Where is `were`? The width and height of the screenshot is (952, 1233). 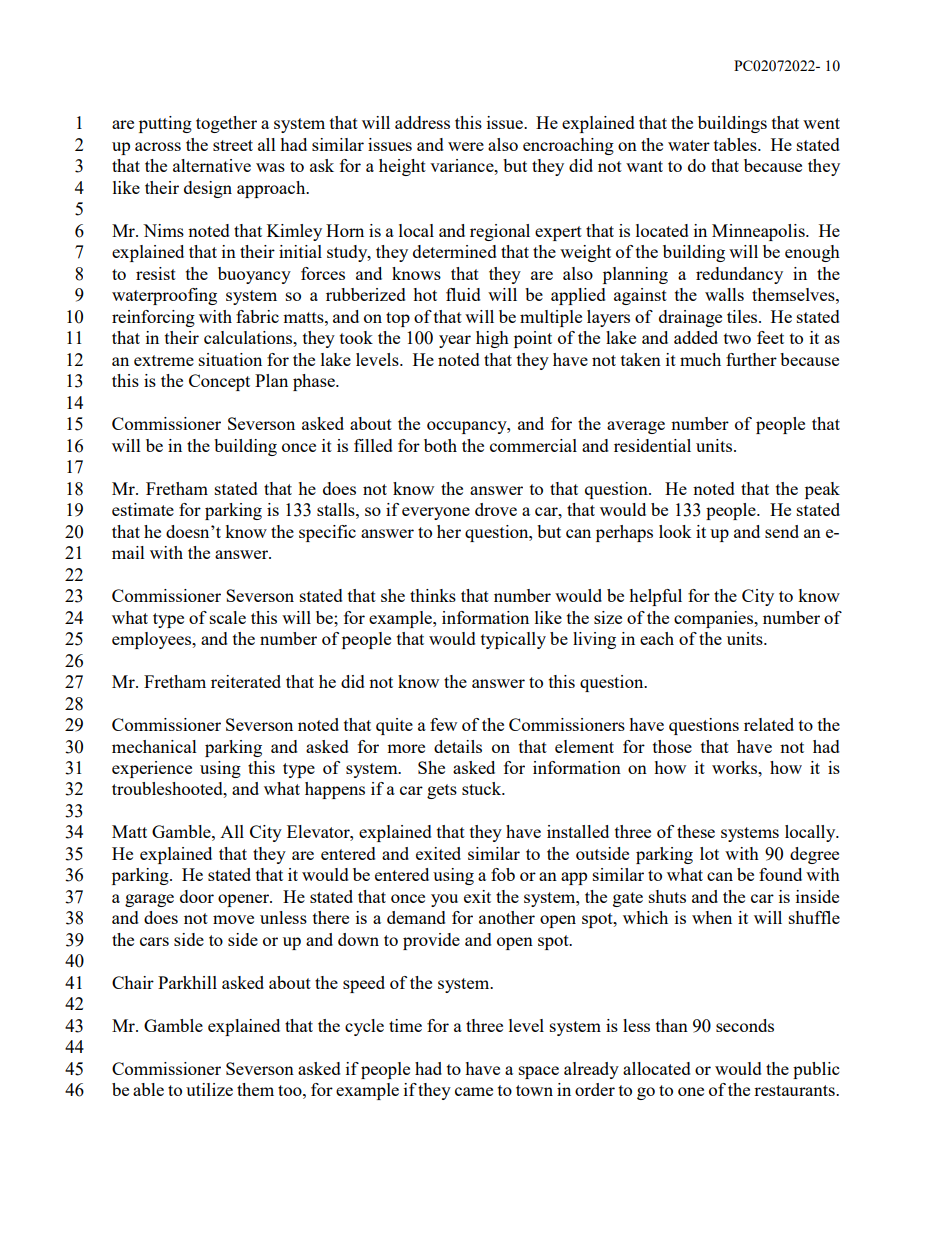 were is located at coordinates (466, 146).
